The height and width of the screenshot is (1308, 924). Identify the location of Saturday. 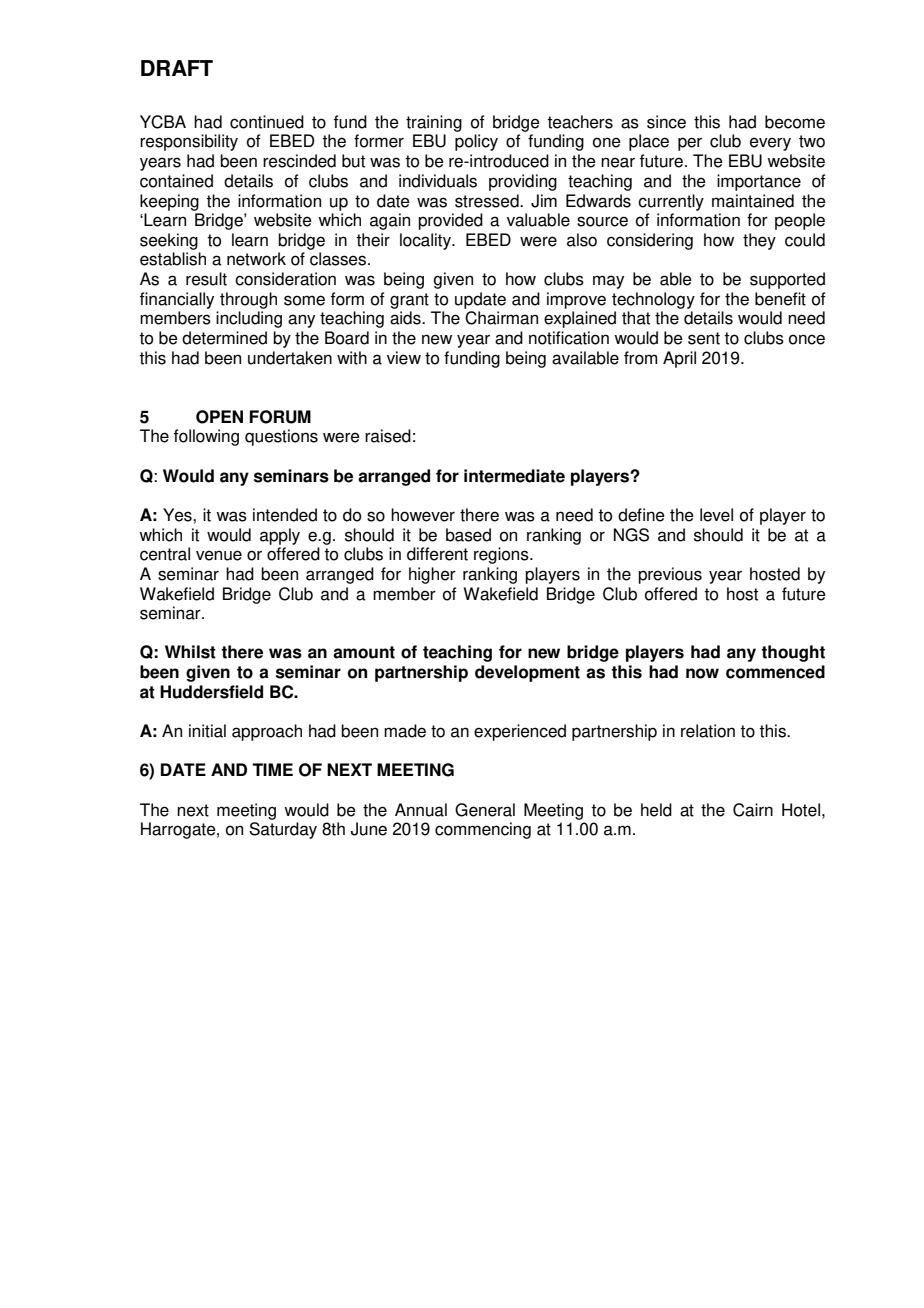
(283, 830).
